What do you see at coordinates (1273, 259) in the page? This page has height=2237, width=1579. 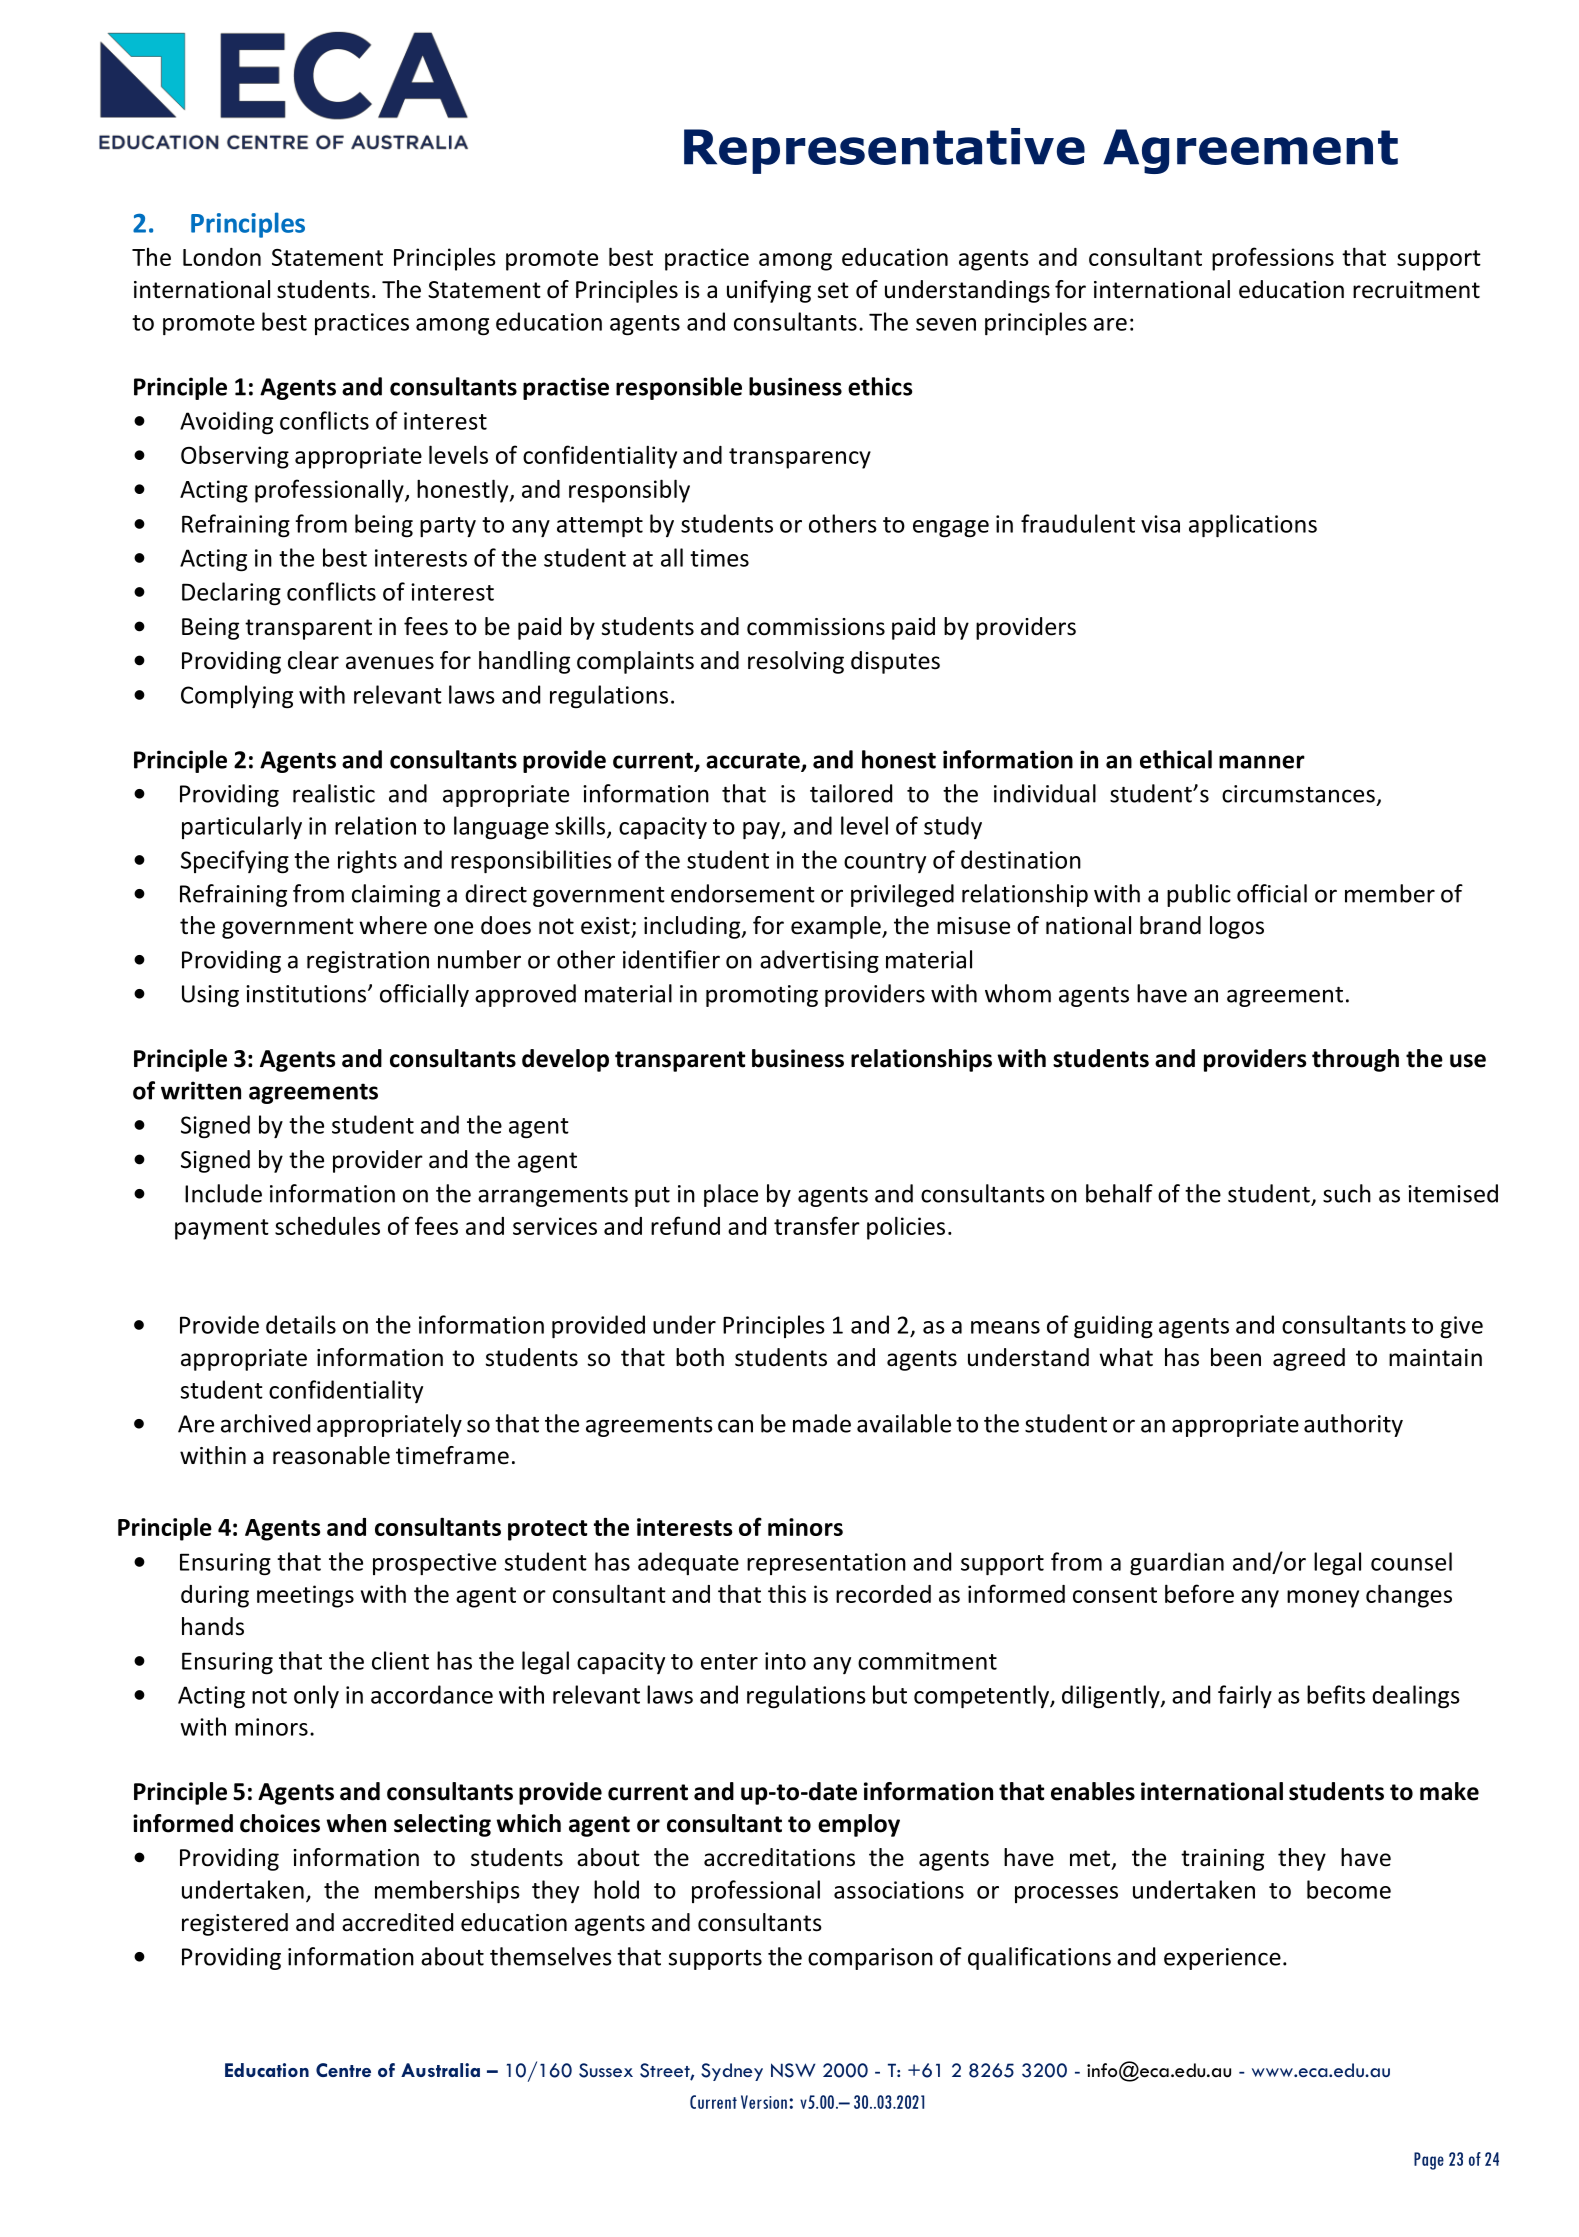 I see `professions` at bounding box center [1273, 259].
